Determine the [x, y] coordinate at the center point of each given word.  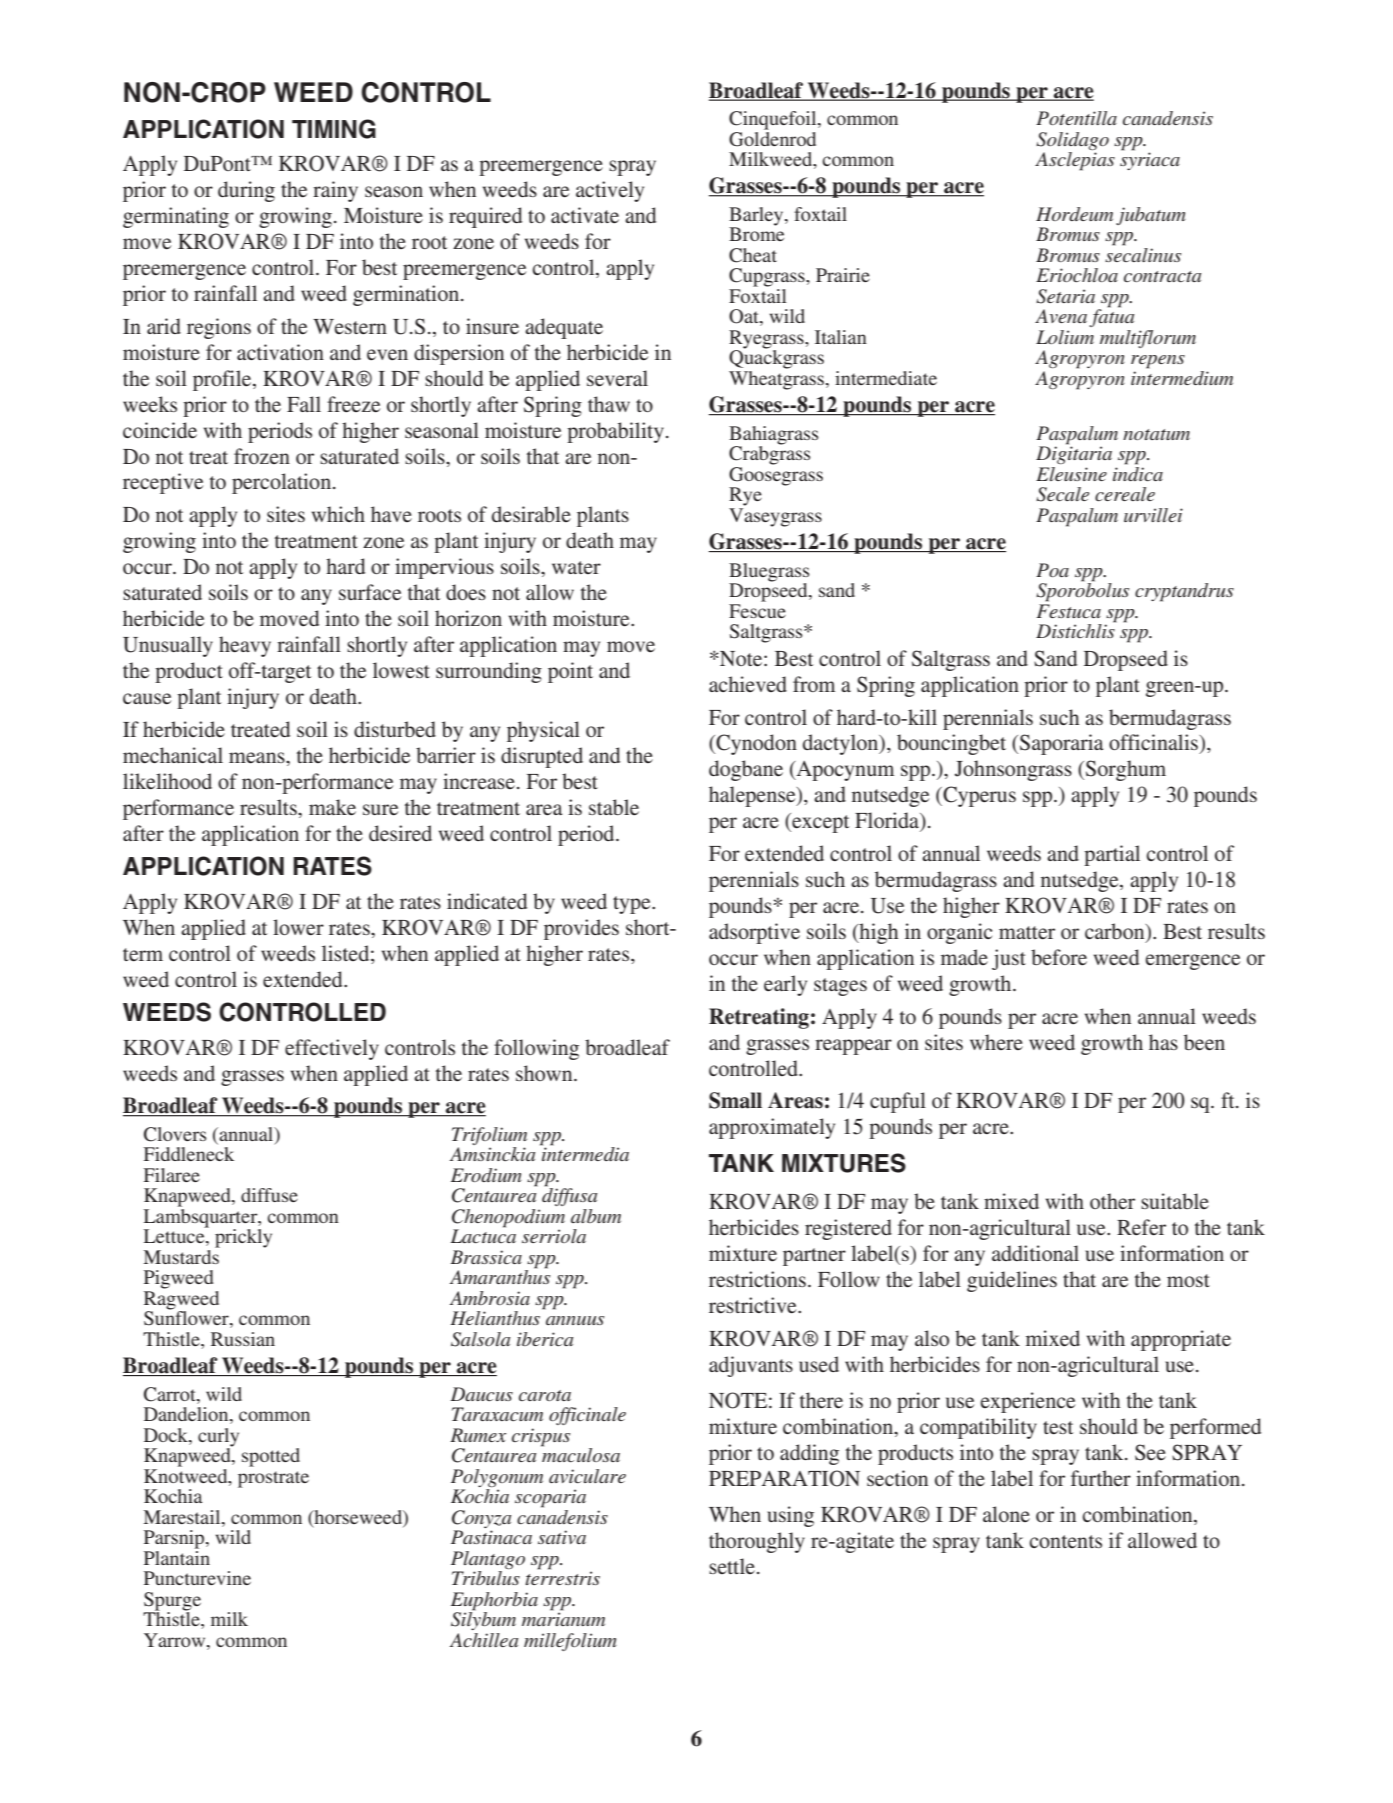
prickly [243, 1238]
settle [732, 1566]
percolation [283, 483]
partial [1112, 855]
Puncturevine [197, 1578]
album [596, 1216]
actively [610, 191]
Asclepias [1075, 161]
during [246, 191]
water [576, 567]
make [332, 807]
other [1112, 1201]
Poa [1052, 570]
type [633, 905]
